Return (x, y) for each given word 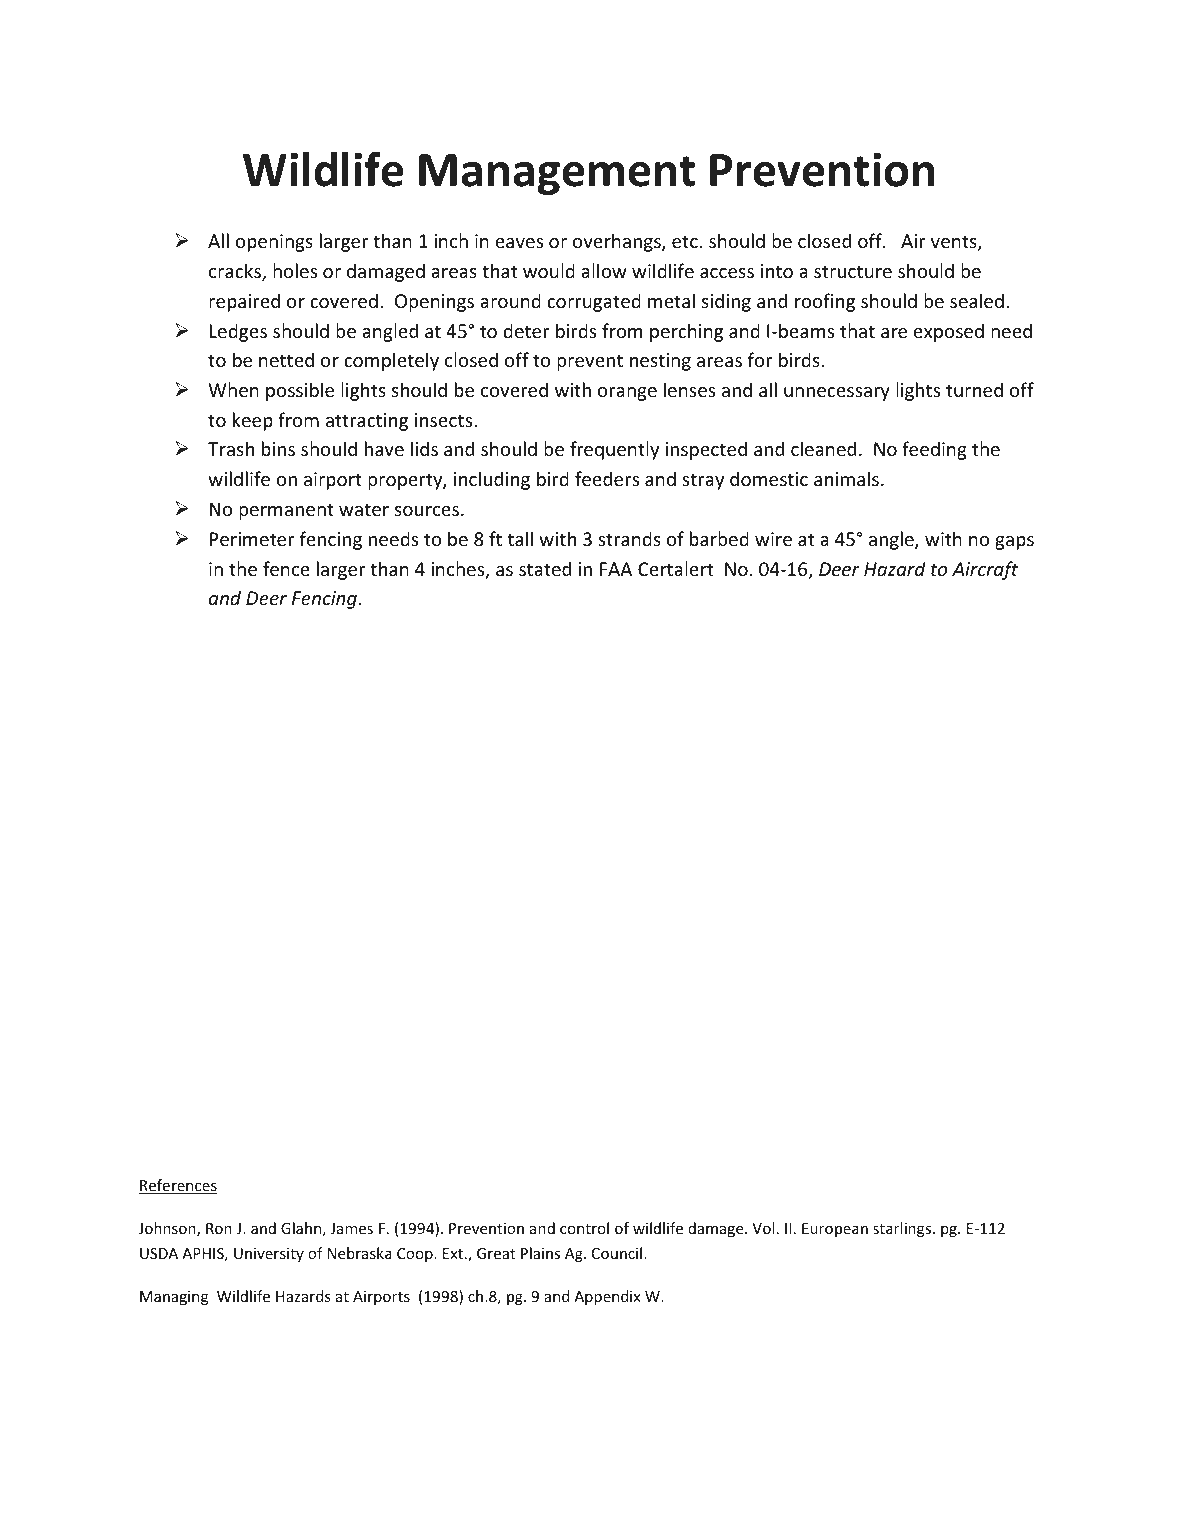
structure (853, 271)
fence (286, 568)
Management (557, 174)
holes (295, 270)
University (269, 1255)
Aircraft (985, 570)
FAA (616, 569)
